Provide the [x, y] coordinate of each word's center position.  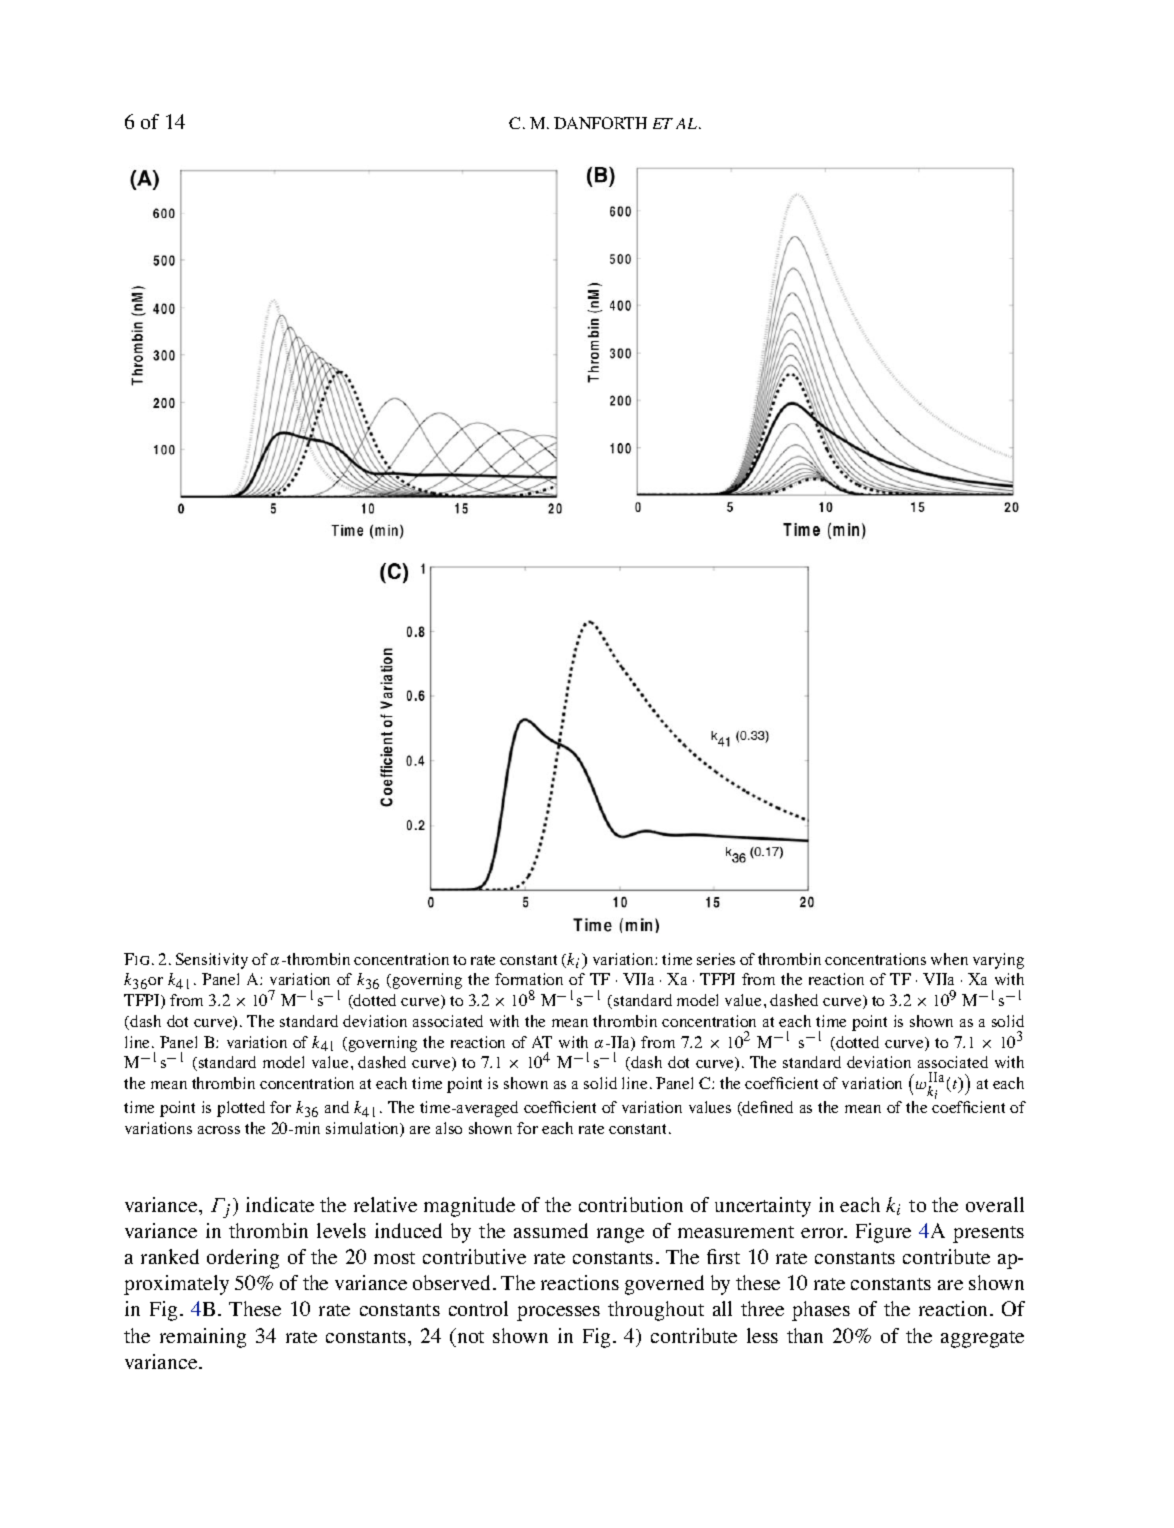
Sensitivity [212, 961]
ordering [243, 1259]
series [716, 959]
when [949, 959]
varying [998, 961]
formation [529, 979]
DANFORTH [600, 123]
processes [558, 1313]
